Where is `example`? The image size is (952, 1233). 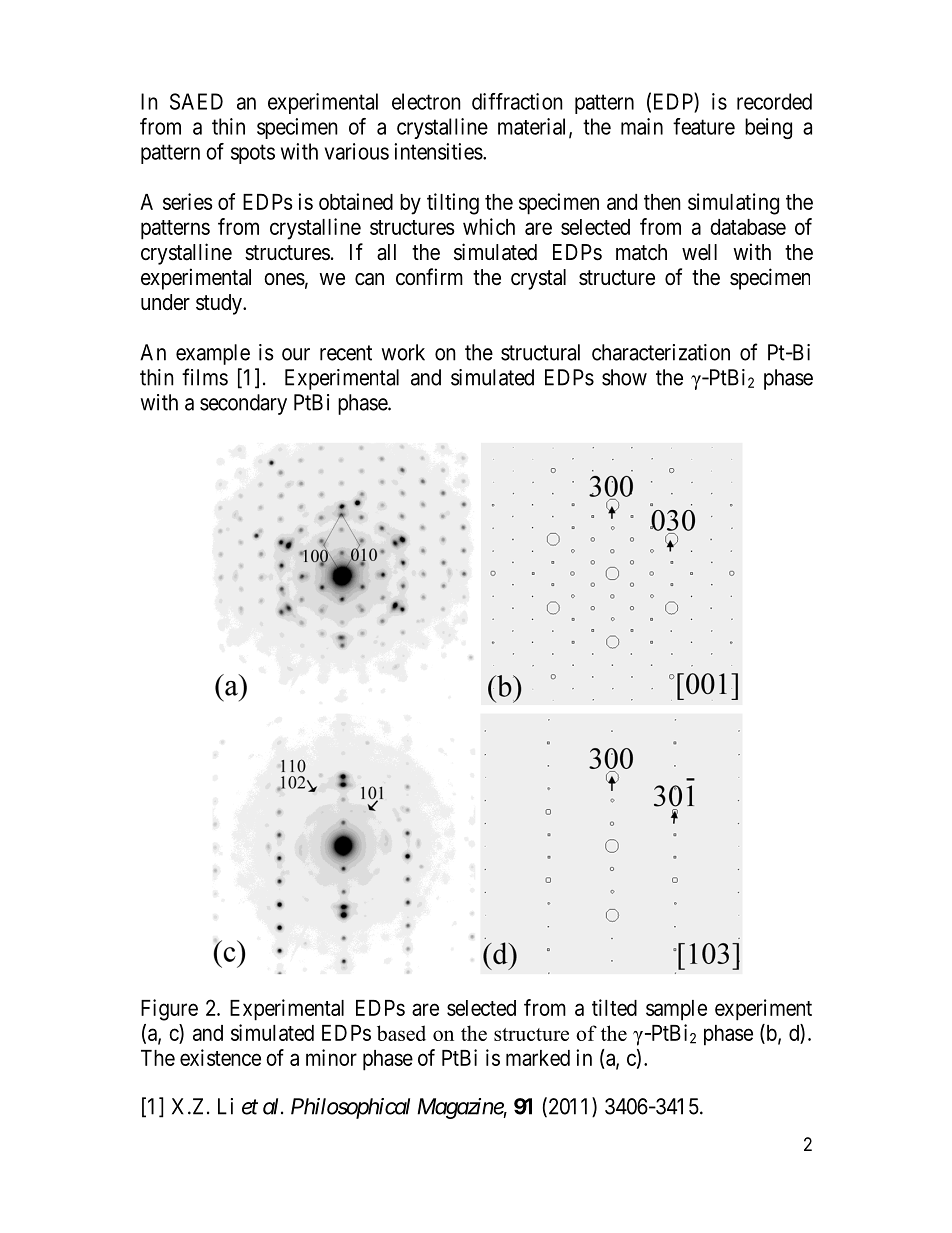
example is located at coordinates (213, 354).
